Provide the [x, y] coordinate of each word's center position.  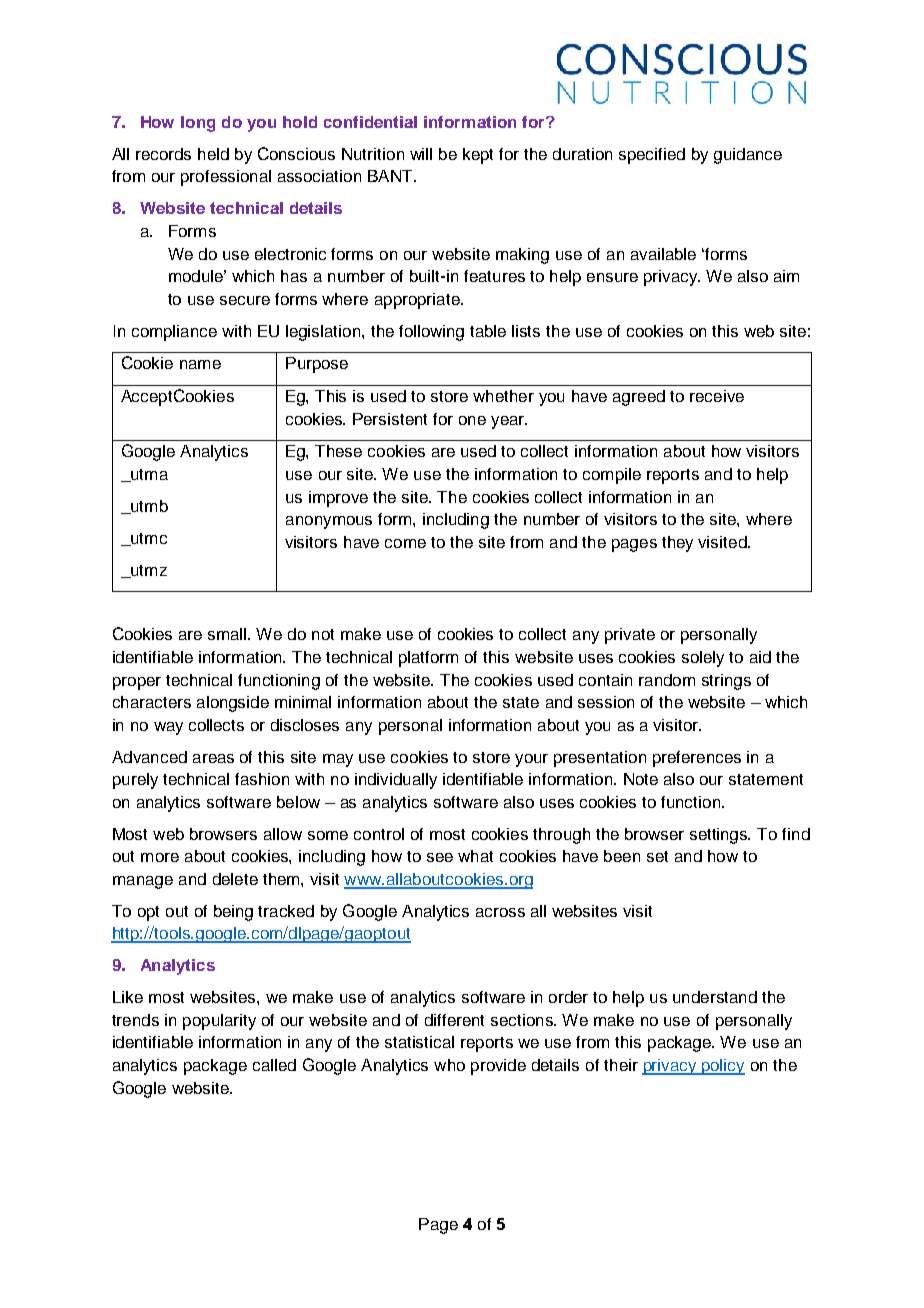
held [213, 154]
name [200, 364]
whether [503, 396]
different [454, 1020]
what [475, 856]
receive [717, 396]
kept [478, 156]
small [228, 634]
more [160, 857]
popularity [219, 1022]
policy [722, 1067]
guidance [748, 156]
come [405, 543]
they [677, 544]
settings [720, 836]
